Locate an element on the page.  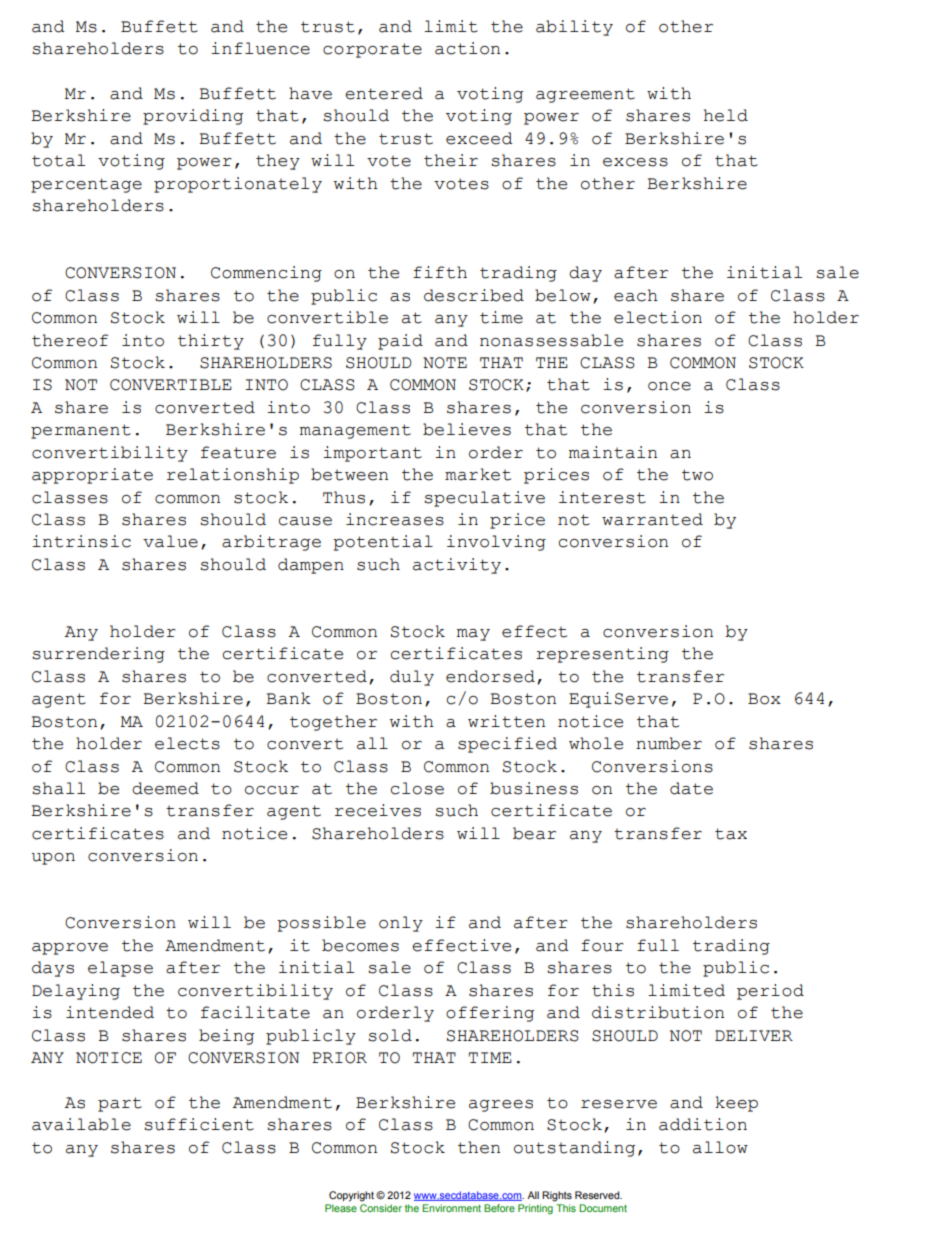
available is located at coordinates (81, 1124).
